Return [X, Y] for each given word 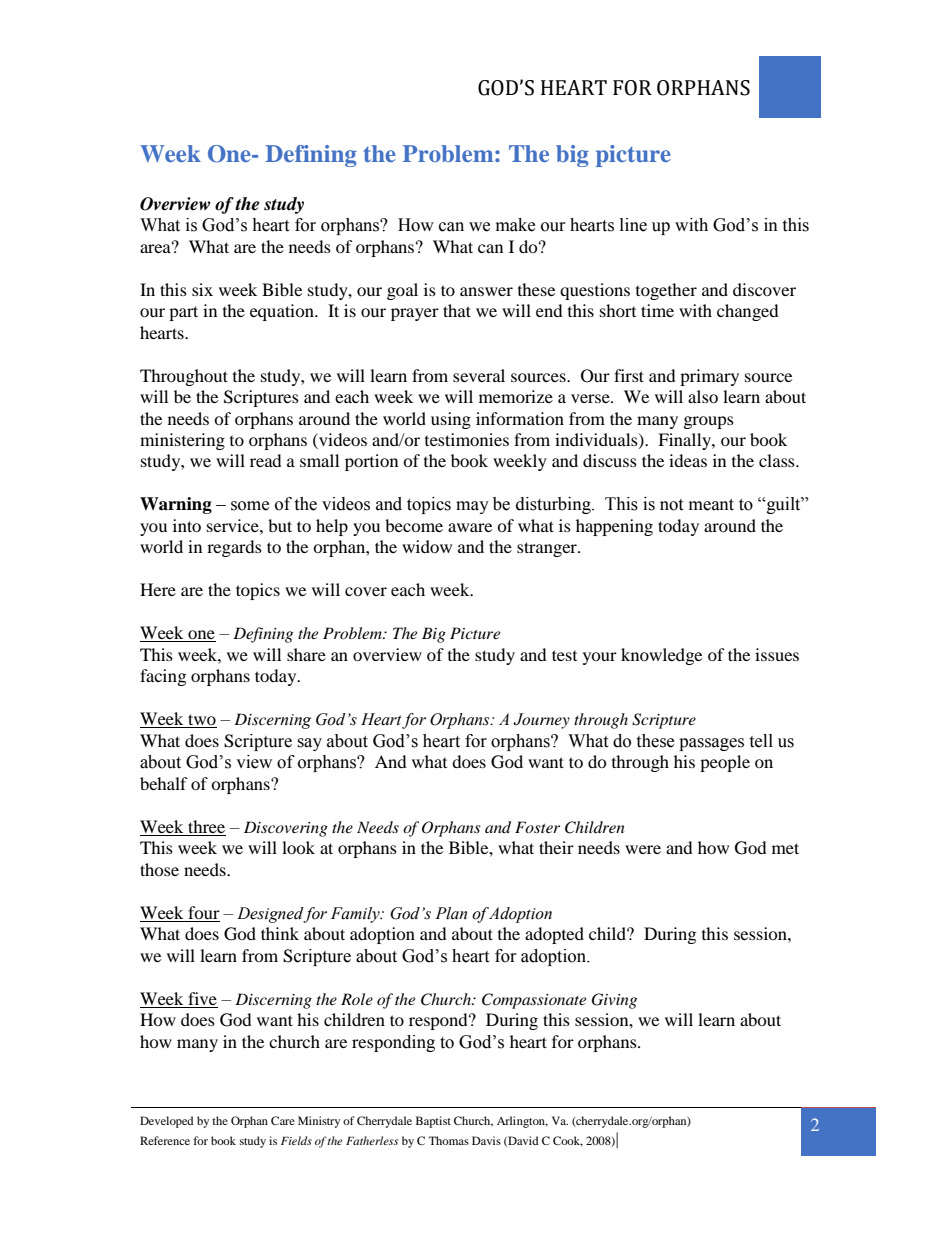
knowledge [661, 656]
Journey [541, 721]
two [201, 721]
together [666, 291]
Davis [486, 1140]
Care [283, 1120]
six [202, 289]
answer [486, 291]
